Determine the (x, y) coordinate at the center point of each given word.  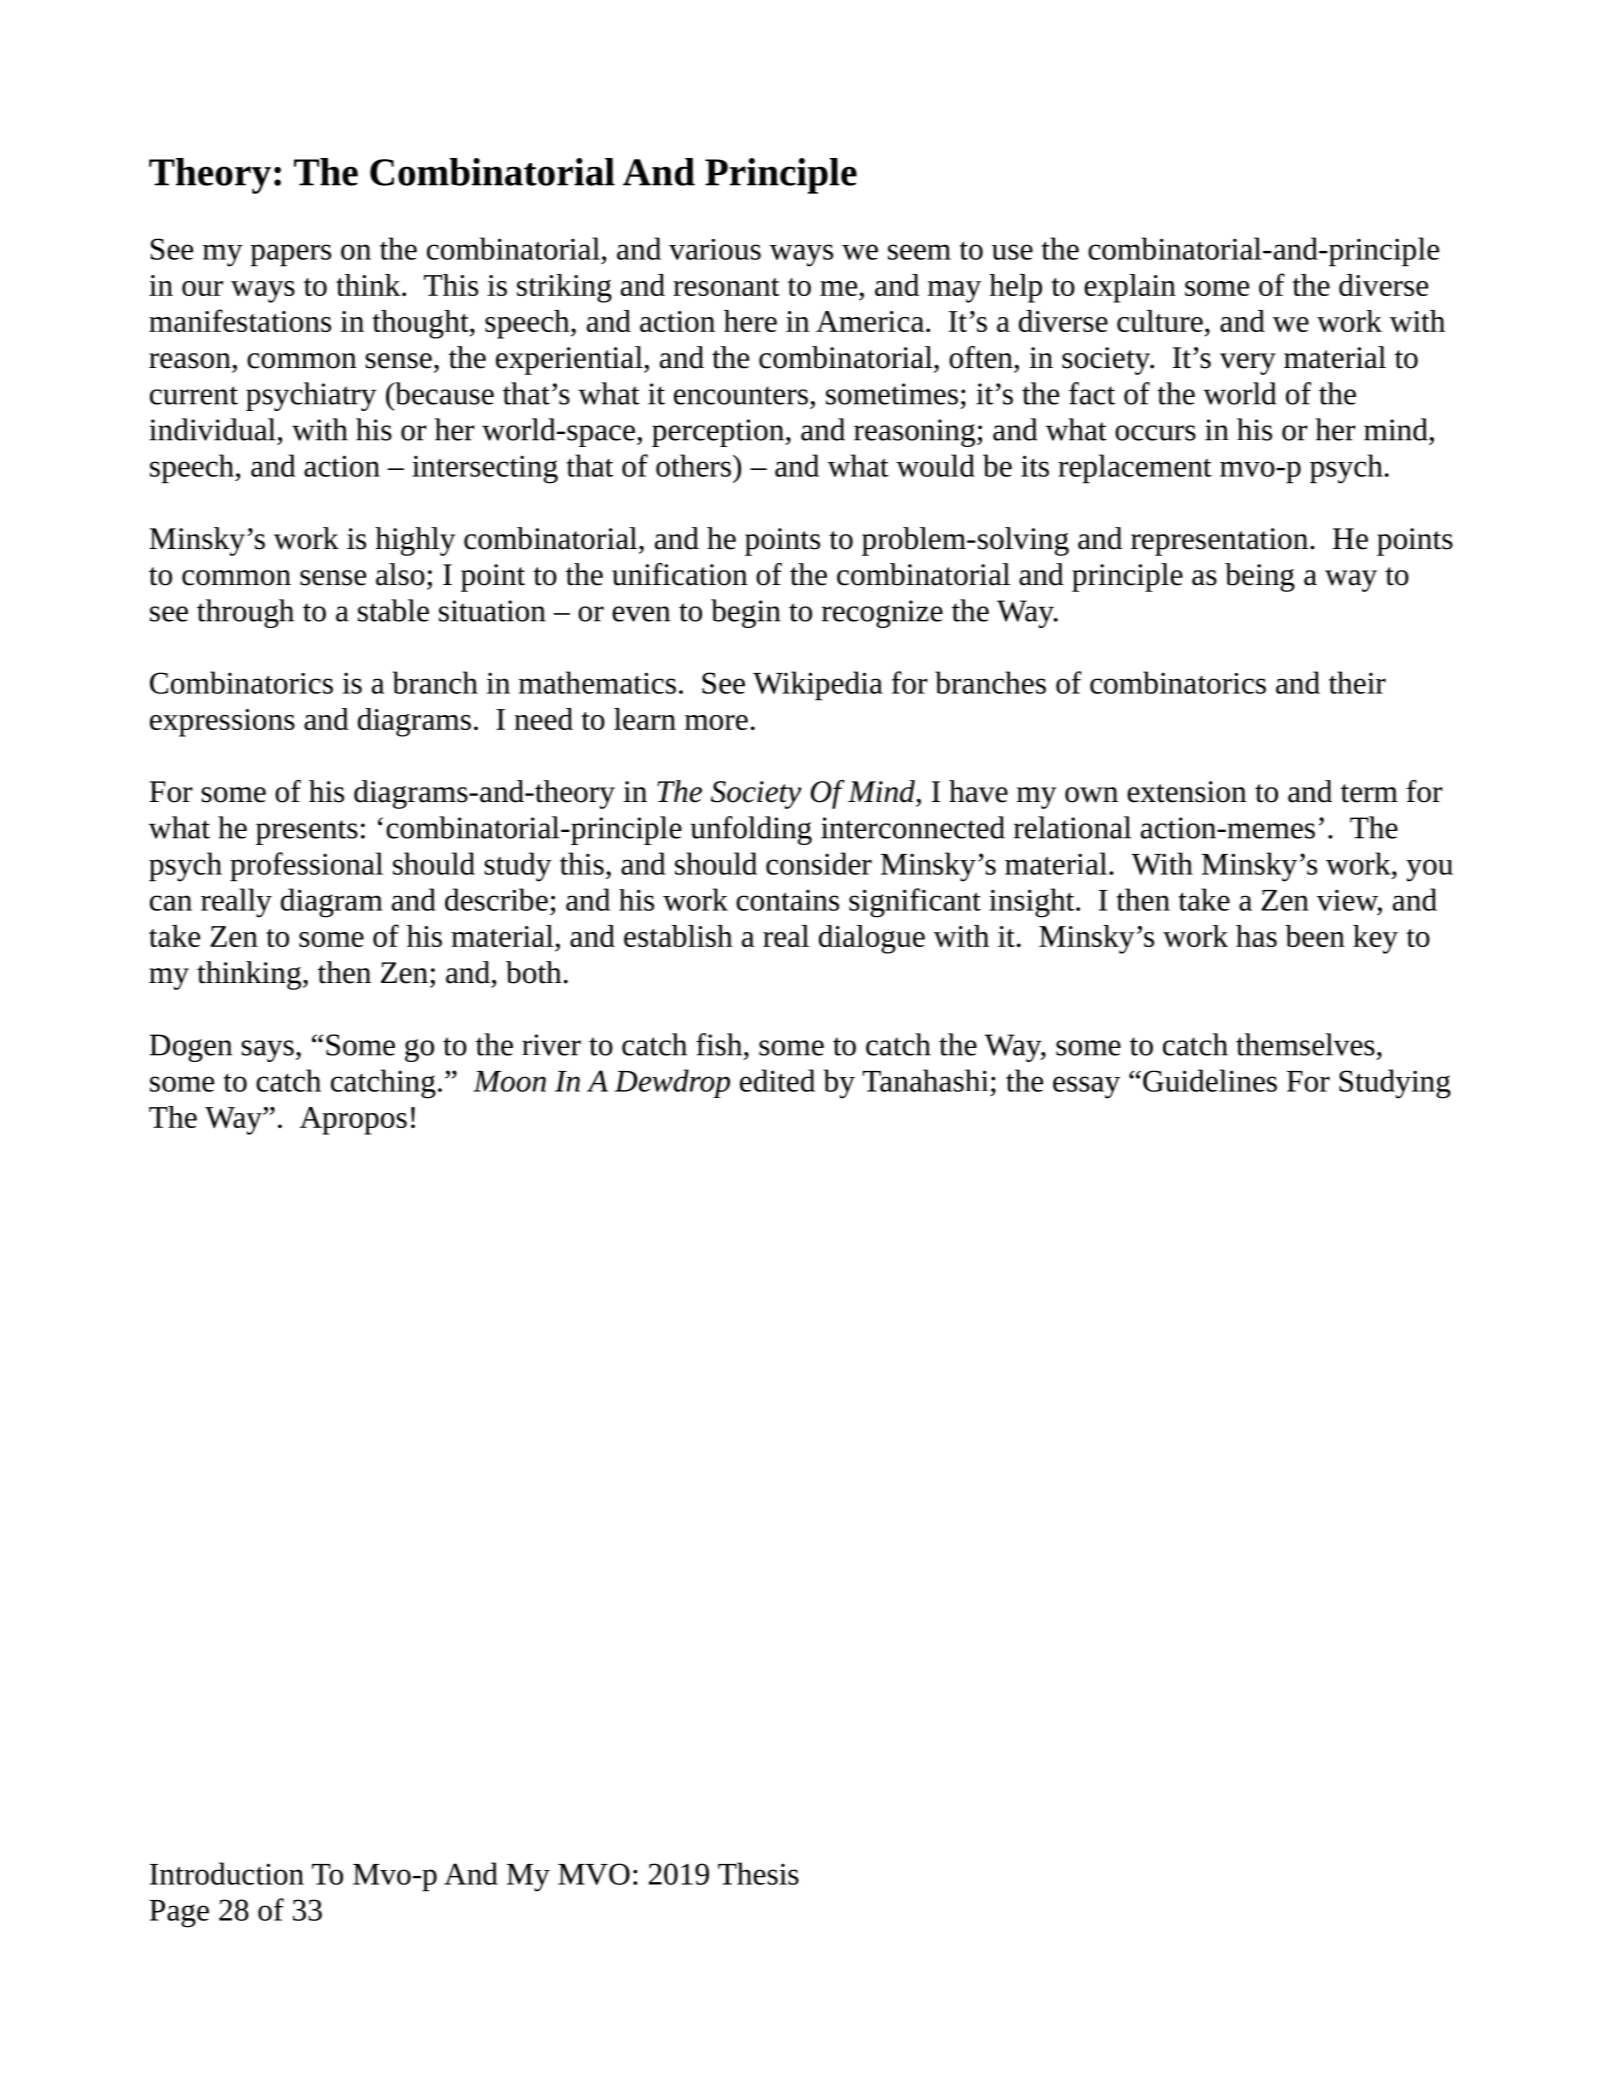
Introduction (227, 1873)
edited (777, 1080)
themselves (1305, 1044)
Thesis (758, 1873)
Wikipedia (818, 686)
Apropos (353, 1121)
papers (291, 255)
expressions (222, 723)
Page (179, 1914)
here (750, 321)
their (1357, 682)
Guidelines (1210, 1080)
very (1248, 364)
